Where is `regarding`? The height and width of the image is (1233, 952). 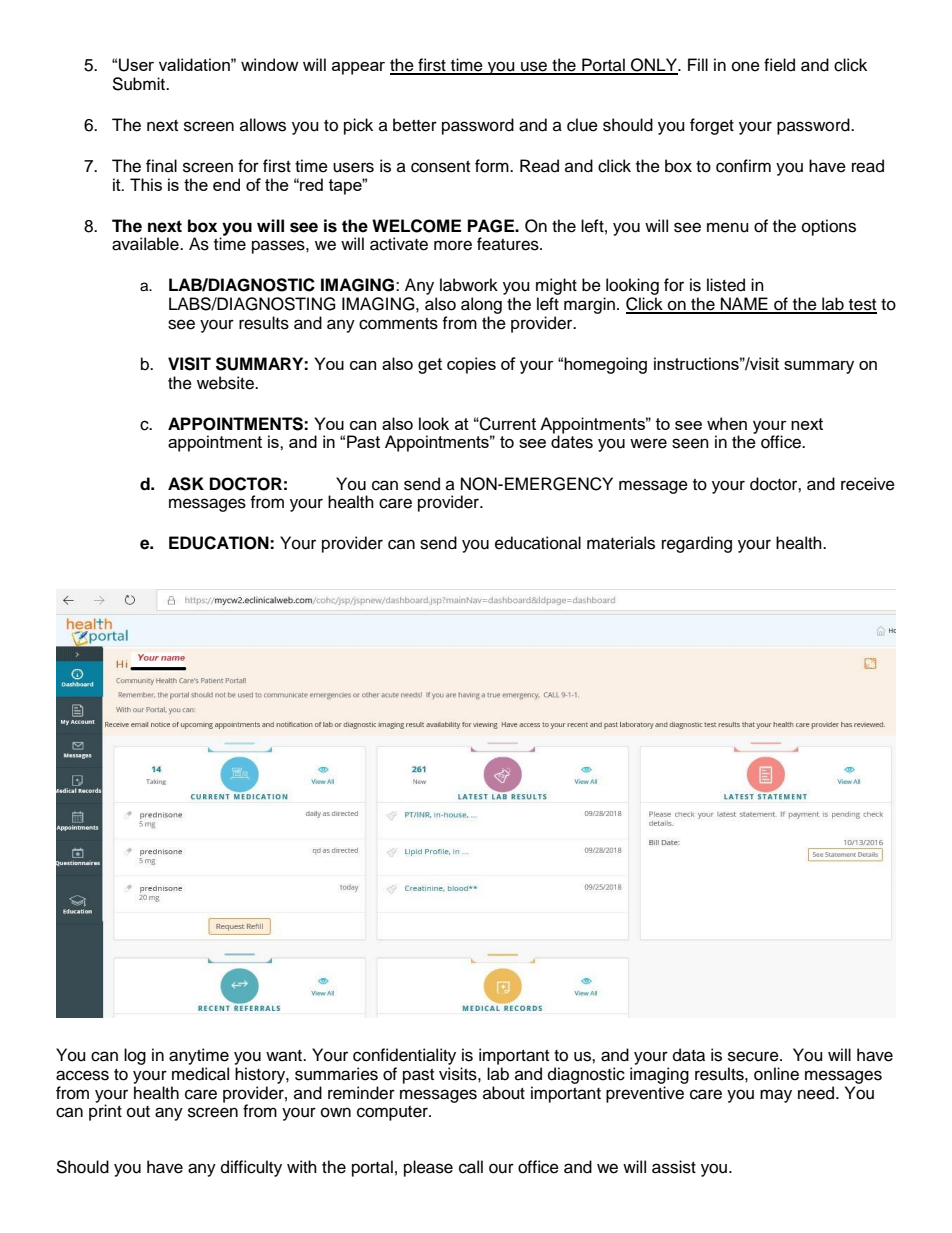 regarding is located at coordinates (697, 544).
